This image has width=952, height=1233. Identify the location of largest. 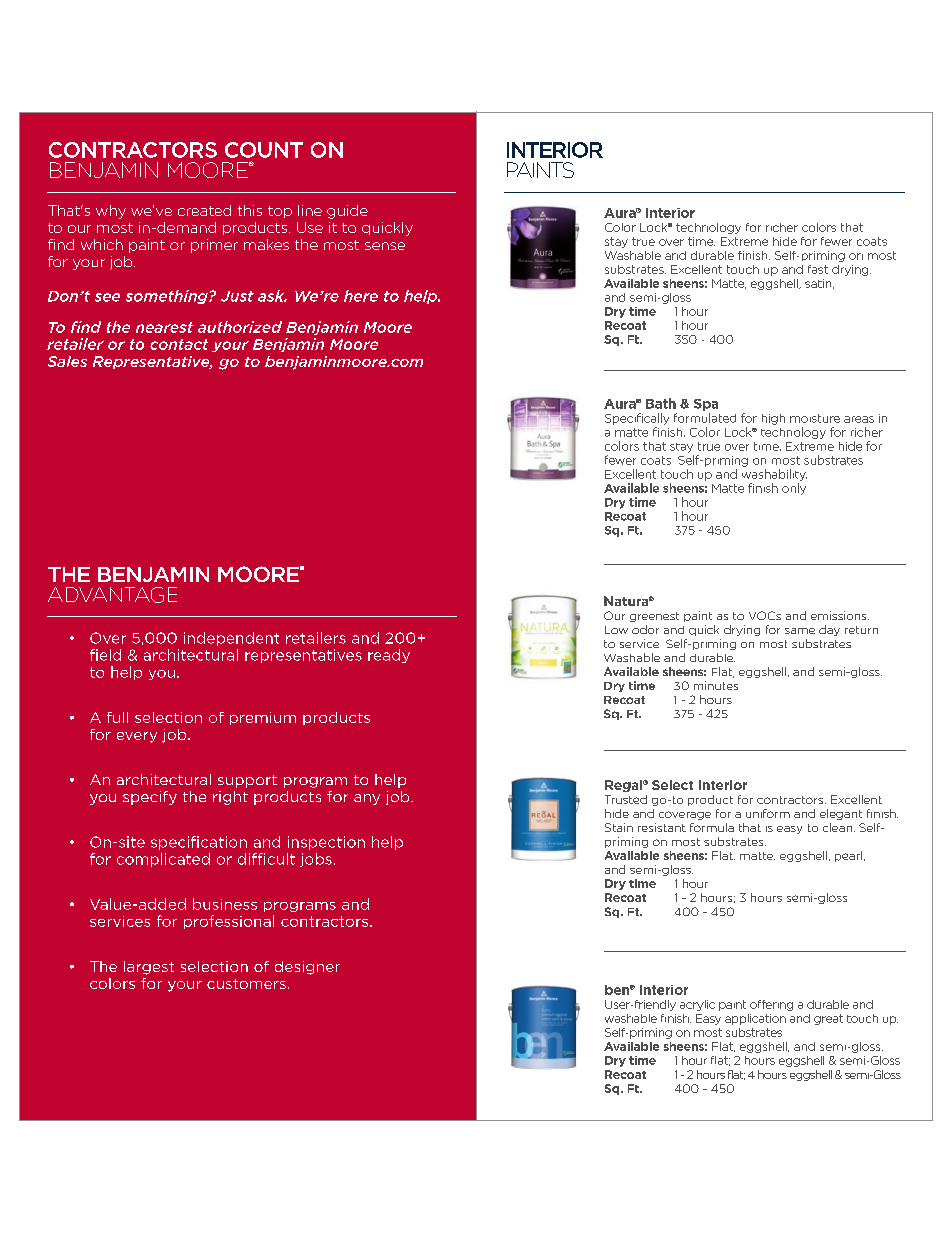
(149, 968).
